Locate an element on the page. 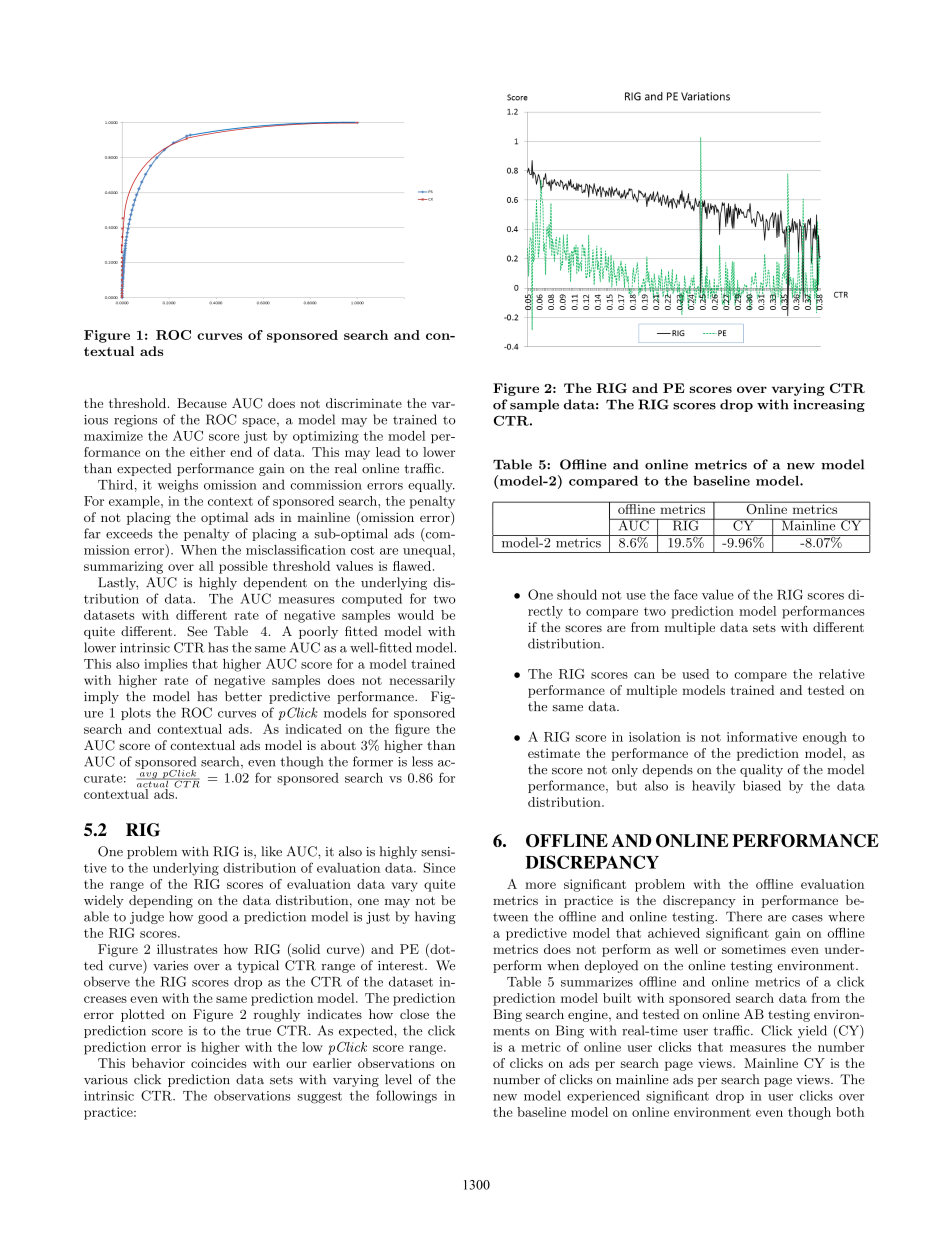 The height and width of the image is (1233, 952). quality is located at coordinates (761, 770).
